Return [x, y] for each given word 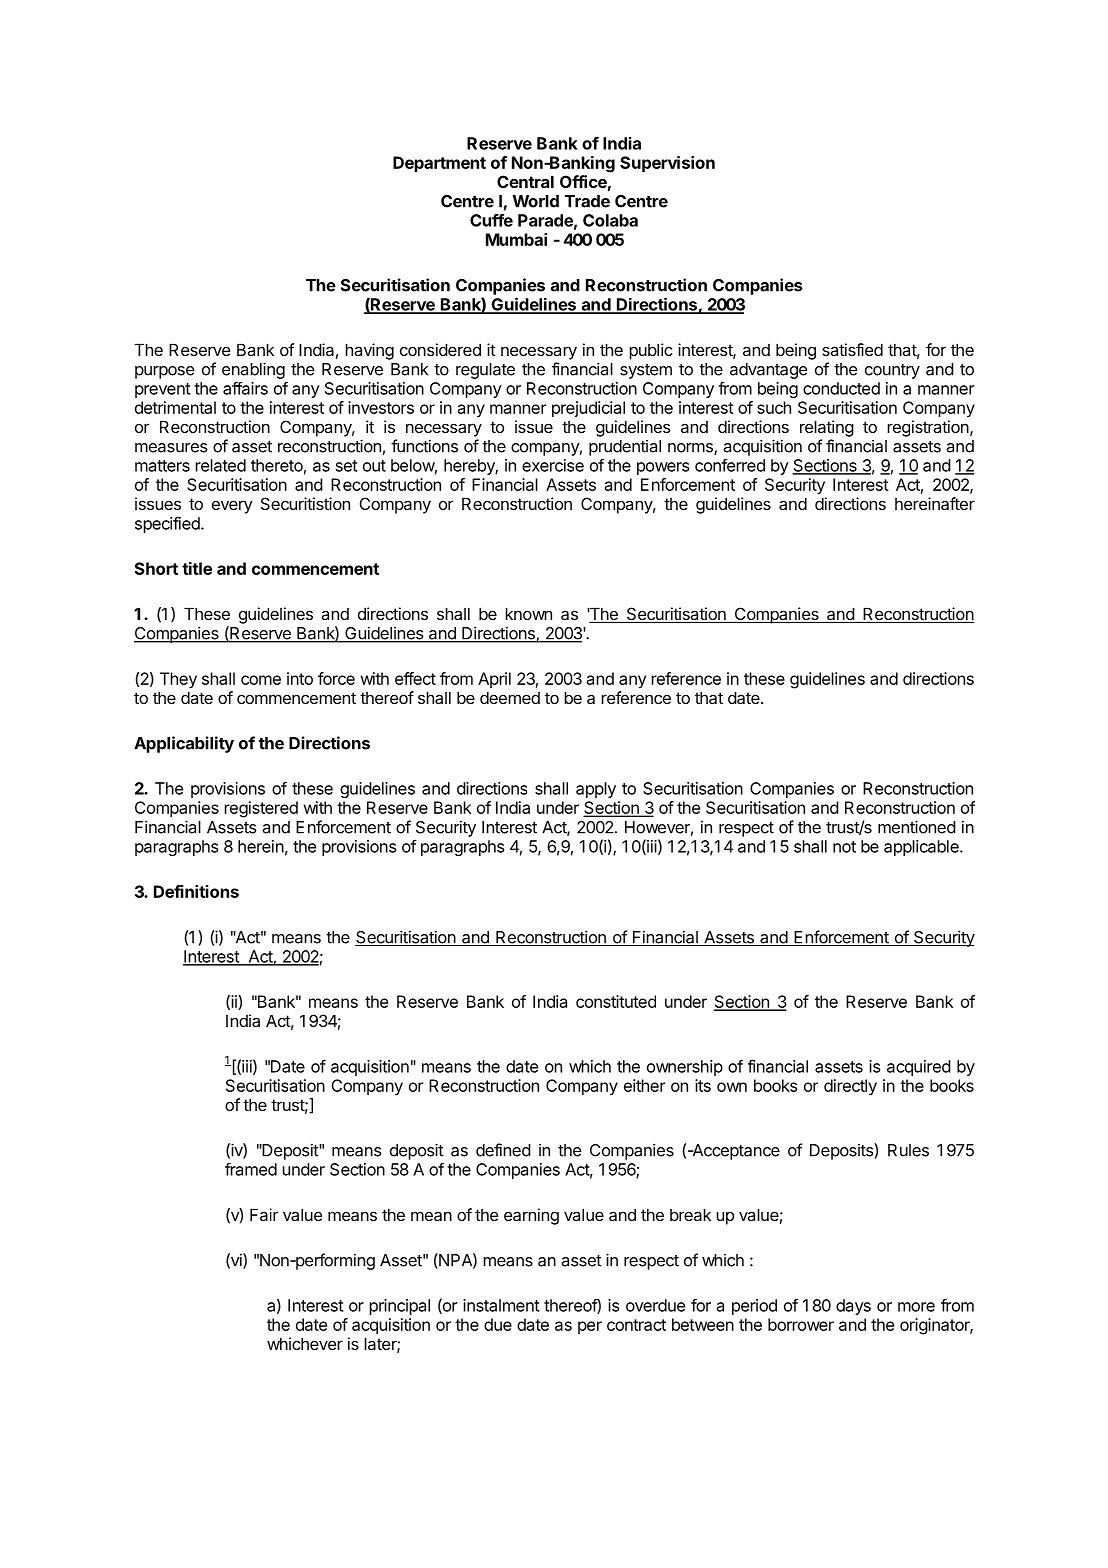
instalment [501, 1305]
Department [439, 164]
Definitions [196, 891]
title [197, 568]
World [535, 201]
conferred [730, 465]
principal [399, 1307]
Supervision [667, 164]
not [844, 847]
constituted [616, 1001]
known [528, 613]
